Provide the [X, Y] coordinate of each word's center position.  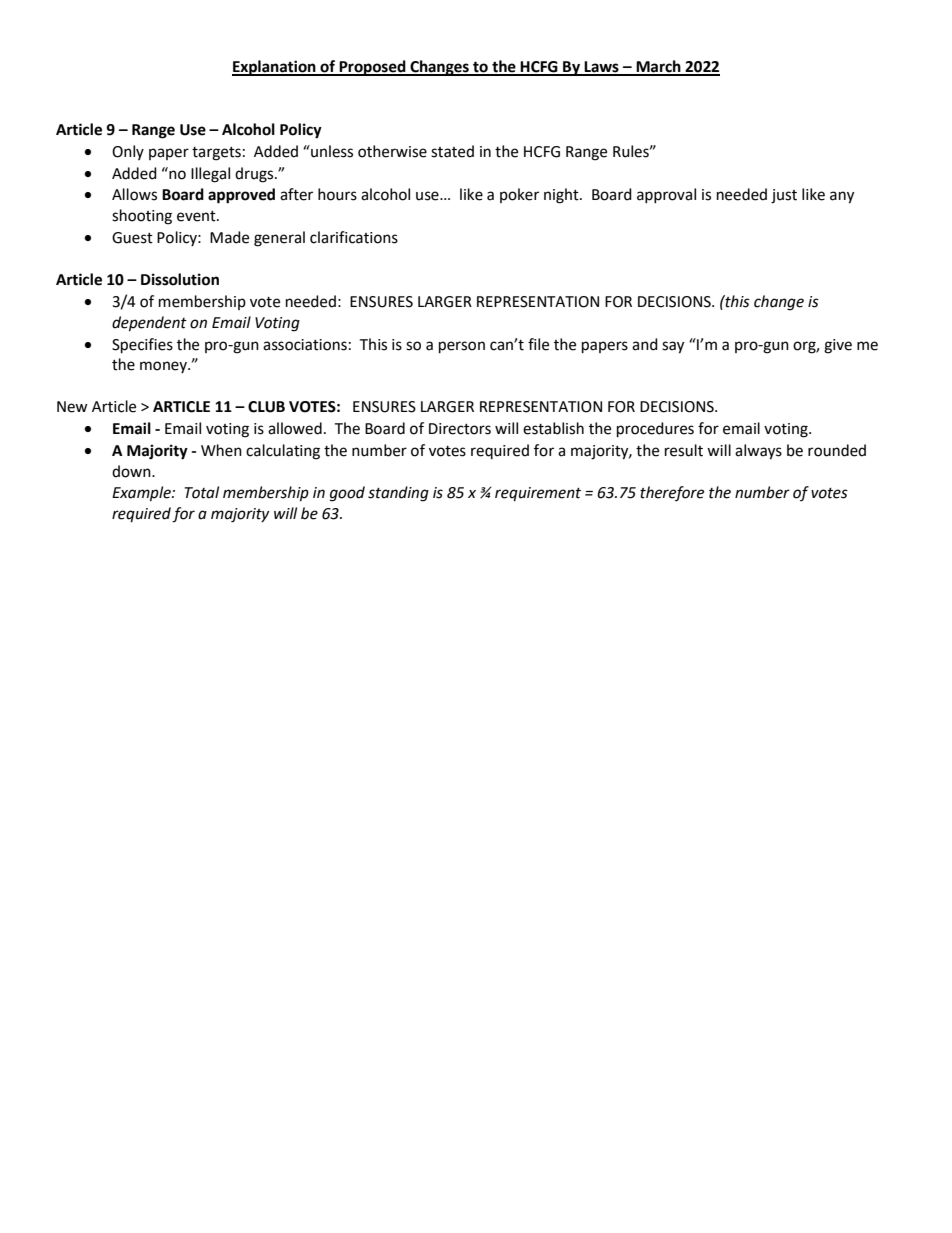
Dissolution [180, 279]
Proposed [373, 68]
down [132, 471]
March [658, 67]
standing [398, 494]
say [673, 347]
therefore [672, 493]
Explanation [275, 68]
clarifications [354, 237]
